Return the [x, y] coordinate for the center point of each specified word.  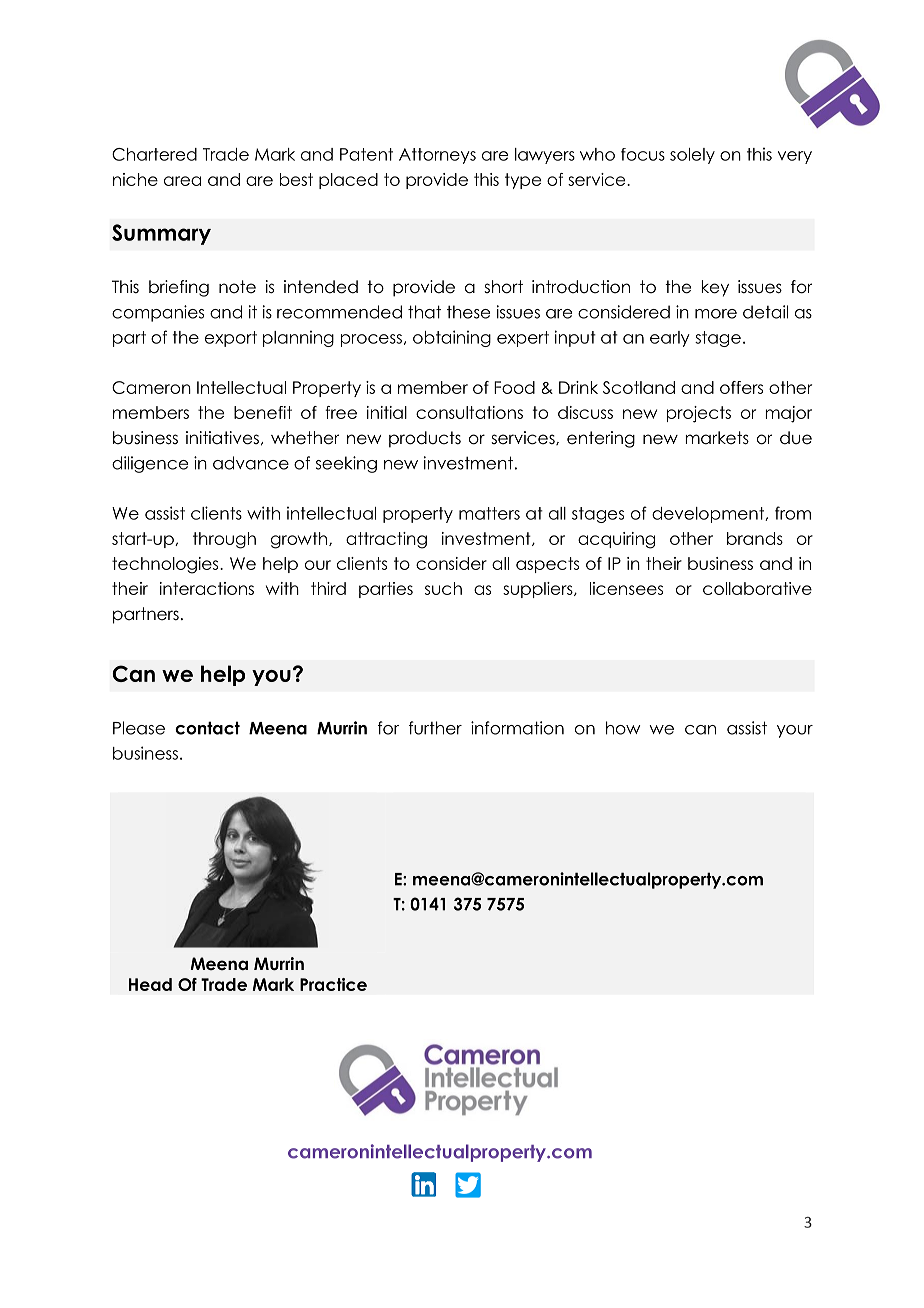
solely [692, 156]
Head [150, 984]
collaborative [757, 588]
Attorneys [437, 156]
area [182, 181]
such [443, 588]
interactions [207, 588]
